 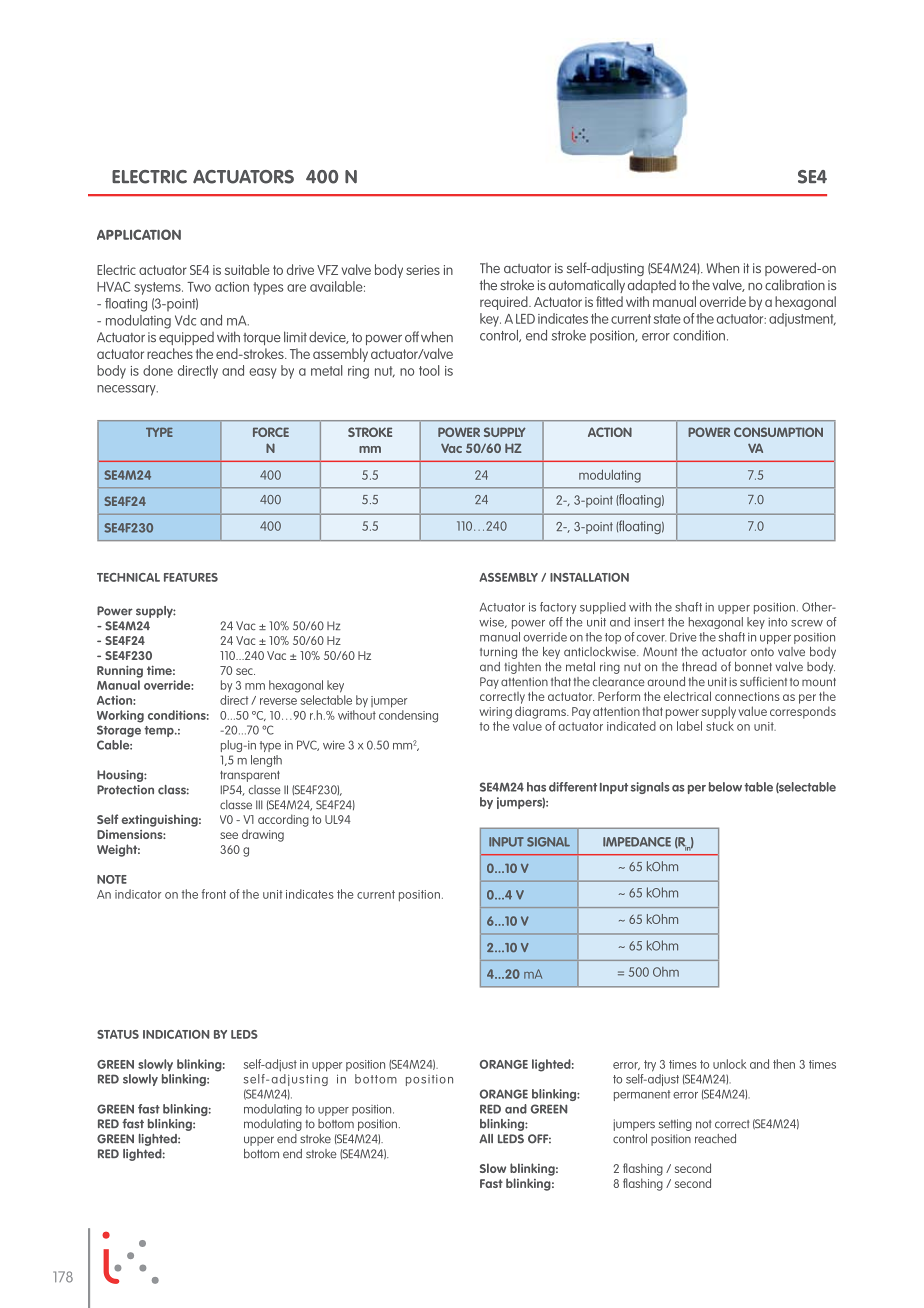 I want to click on series, so click(x=423, y=270).
